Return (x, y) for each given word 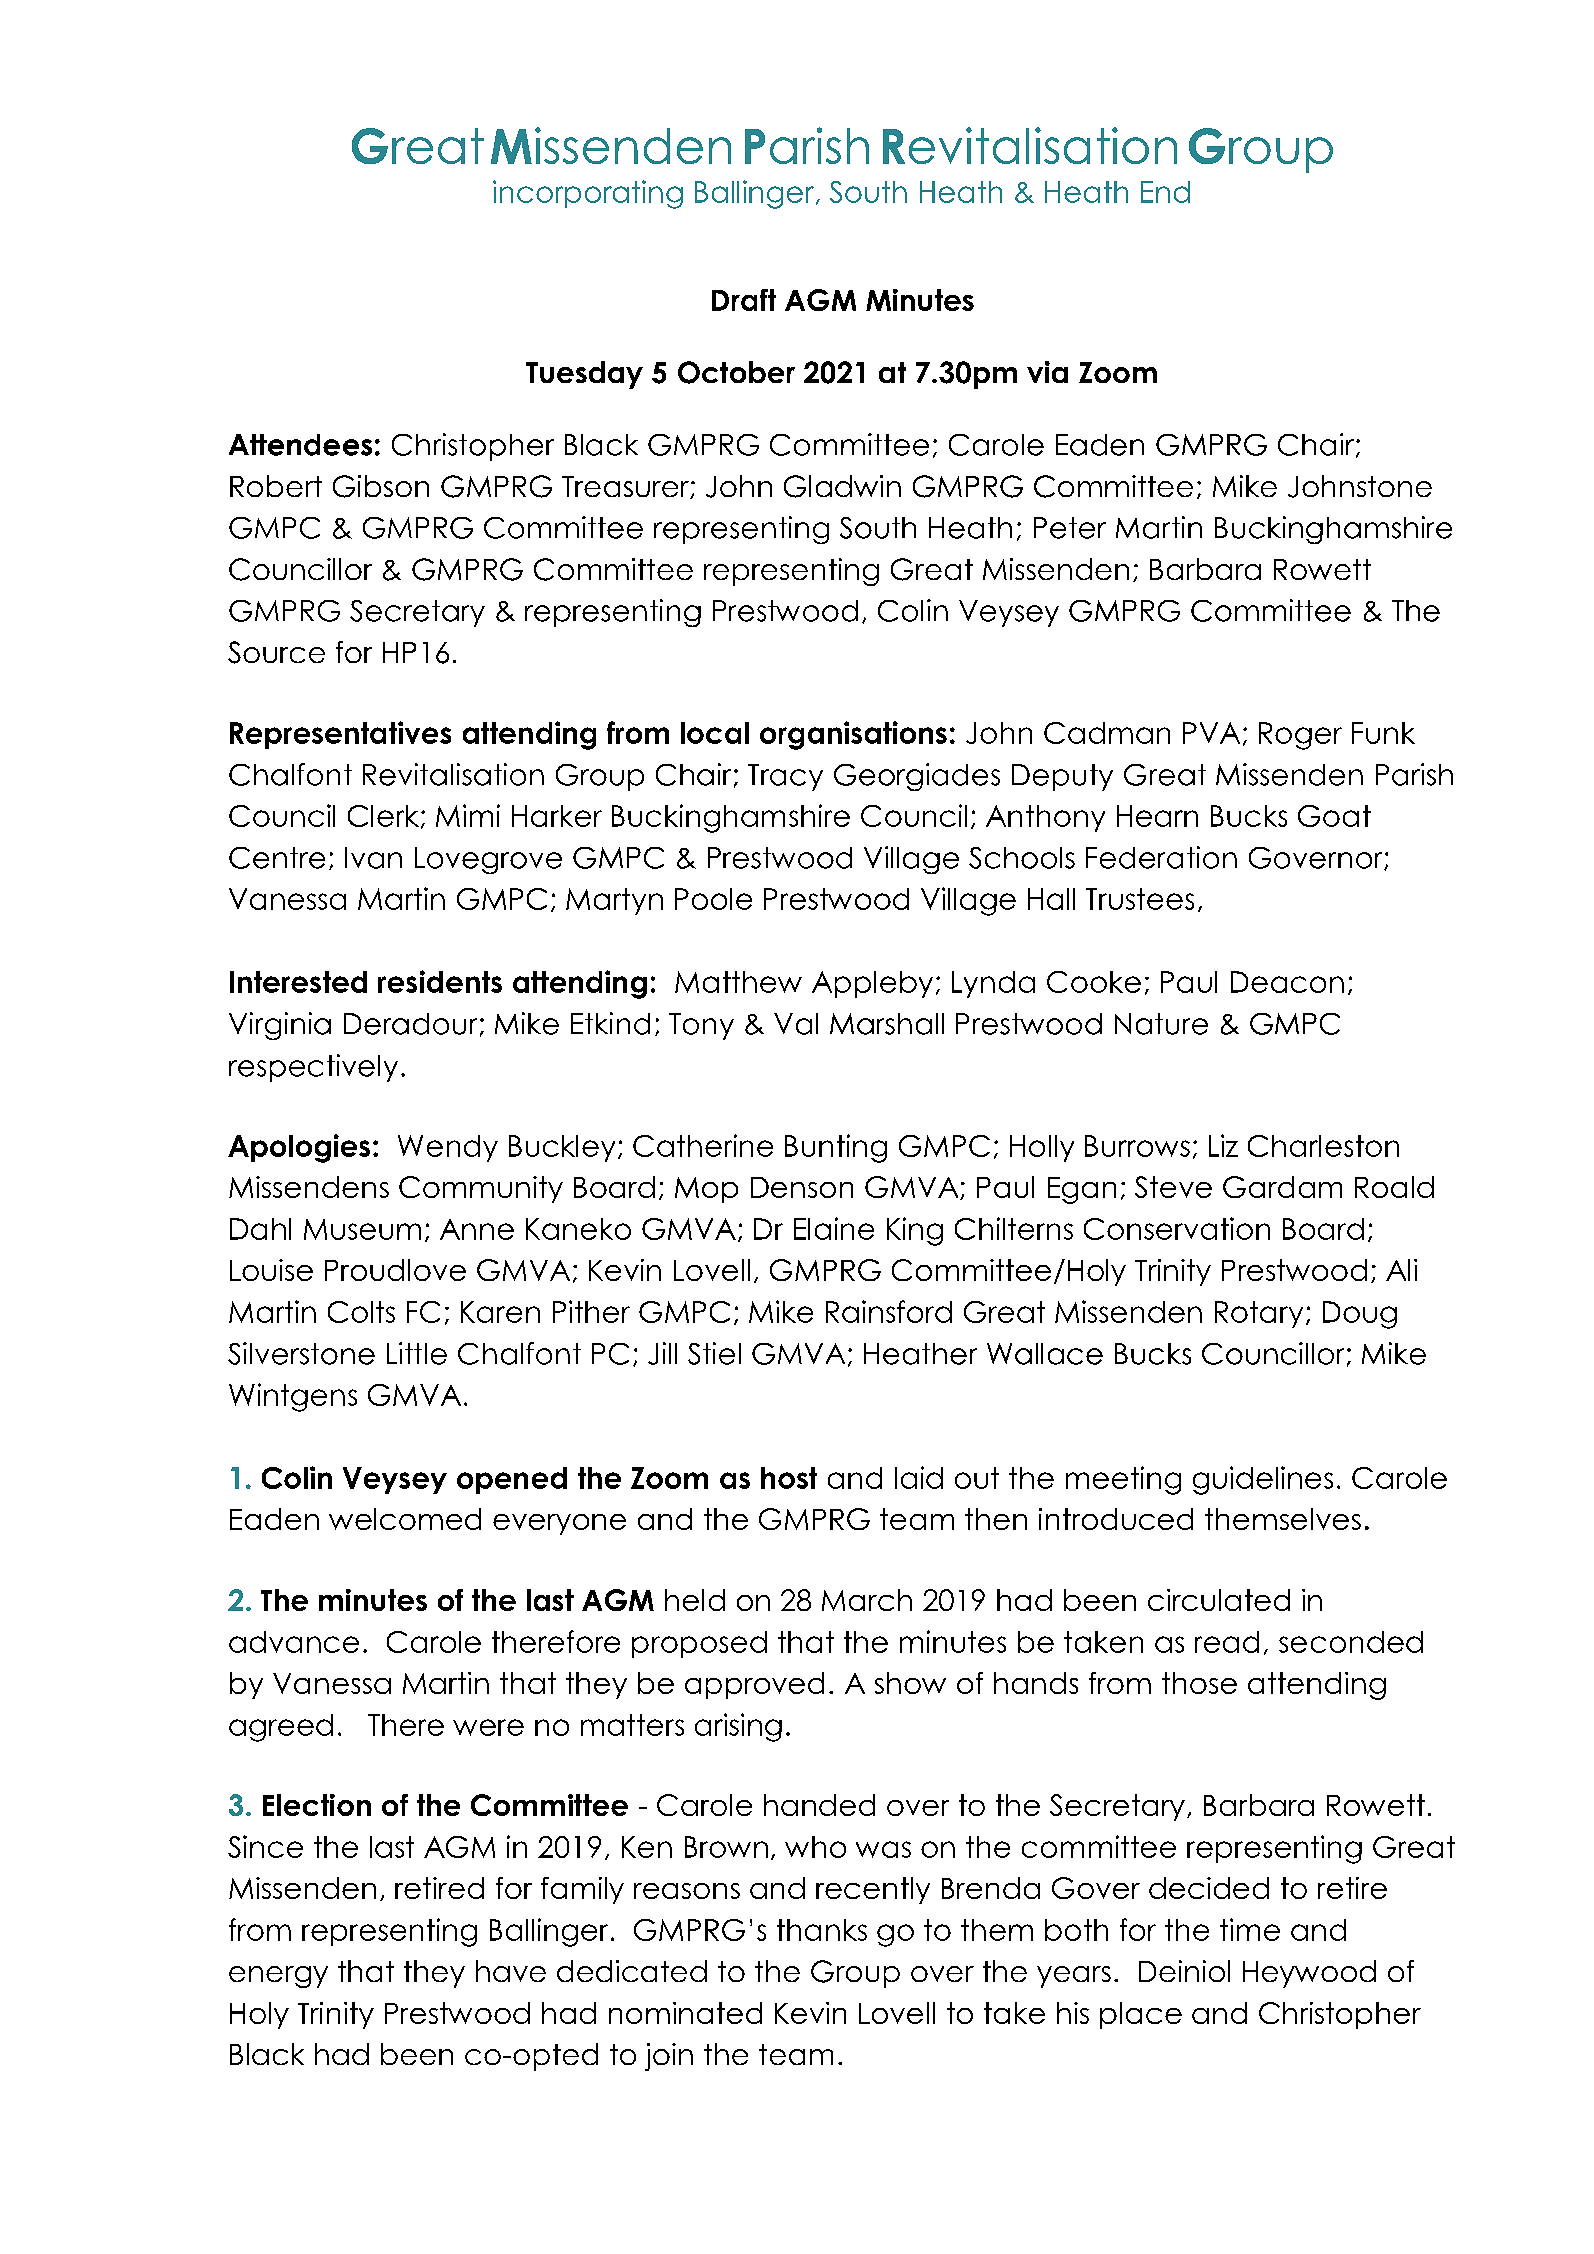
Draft (744, 300)
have (511, 1971)
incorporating (588, 194)
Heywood (1309, 1974)
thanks (822, 1930)
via (1047, 372)
